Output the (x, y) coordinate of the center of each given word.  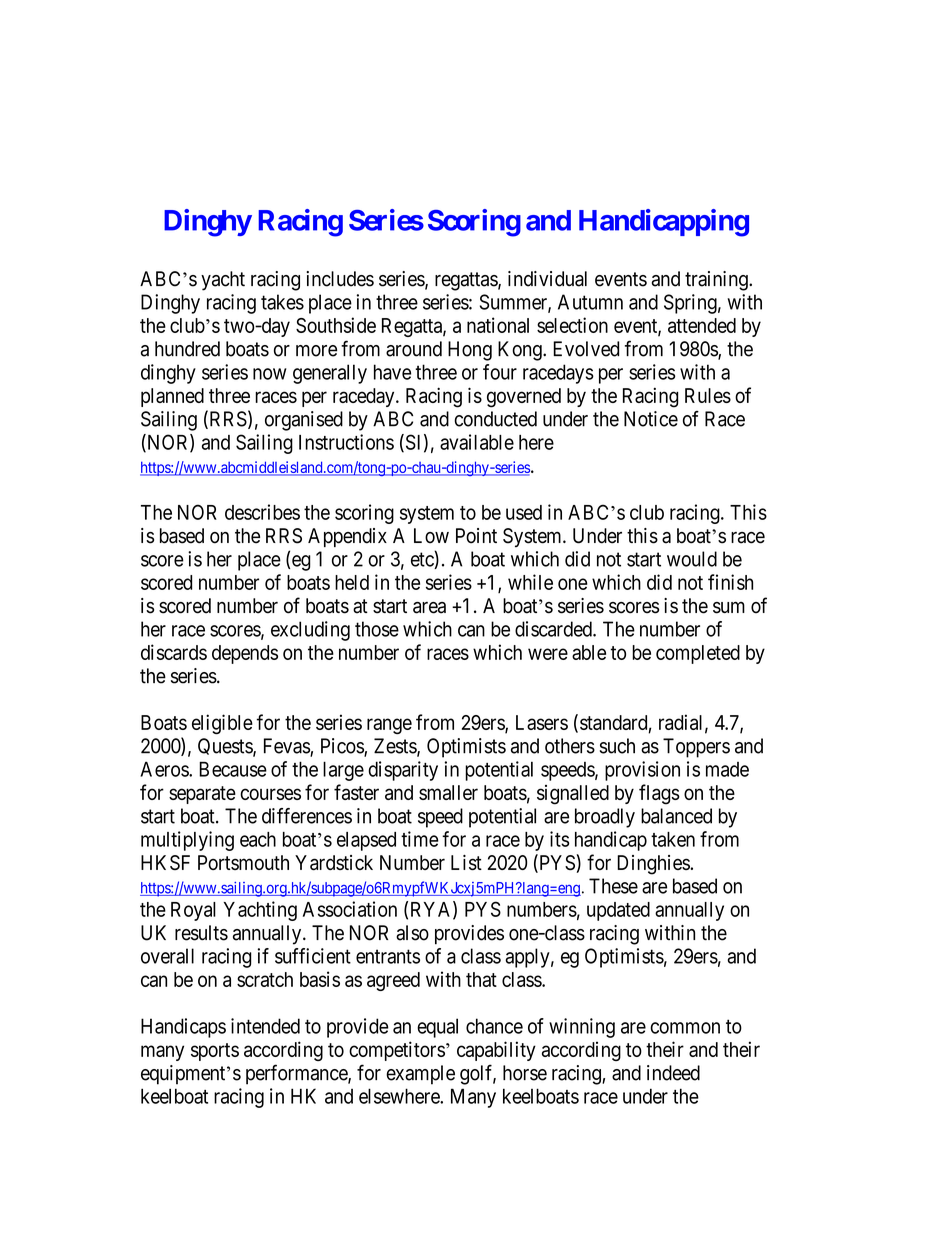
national (498, 325)
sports (215, 1052)
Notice (651, 419)
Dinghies (653, 865)
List (466, 862)
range (389, 726)
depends (245, 654)
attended (702, 325)
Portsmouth (243, 862)
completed (698, 654)
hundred (187, 349)
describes (262, 512)
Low (431, 536)
